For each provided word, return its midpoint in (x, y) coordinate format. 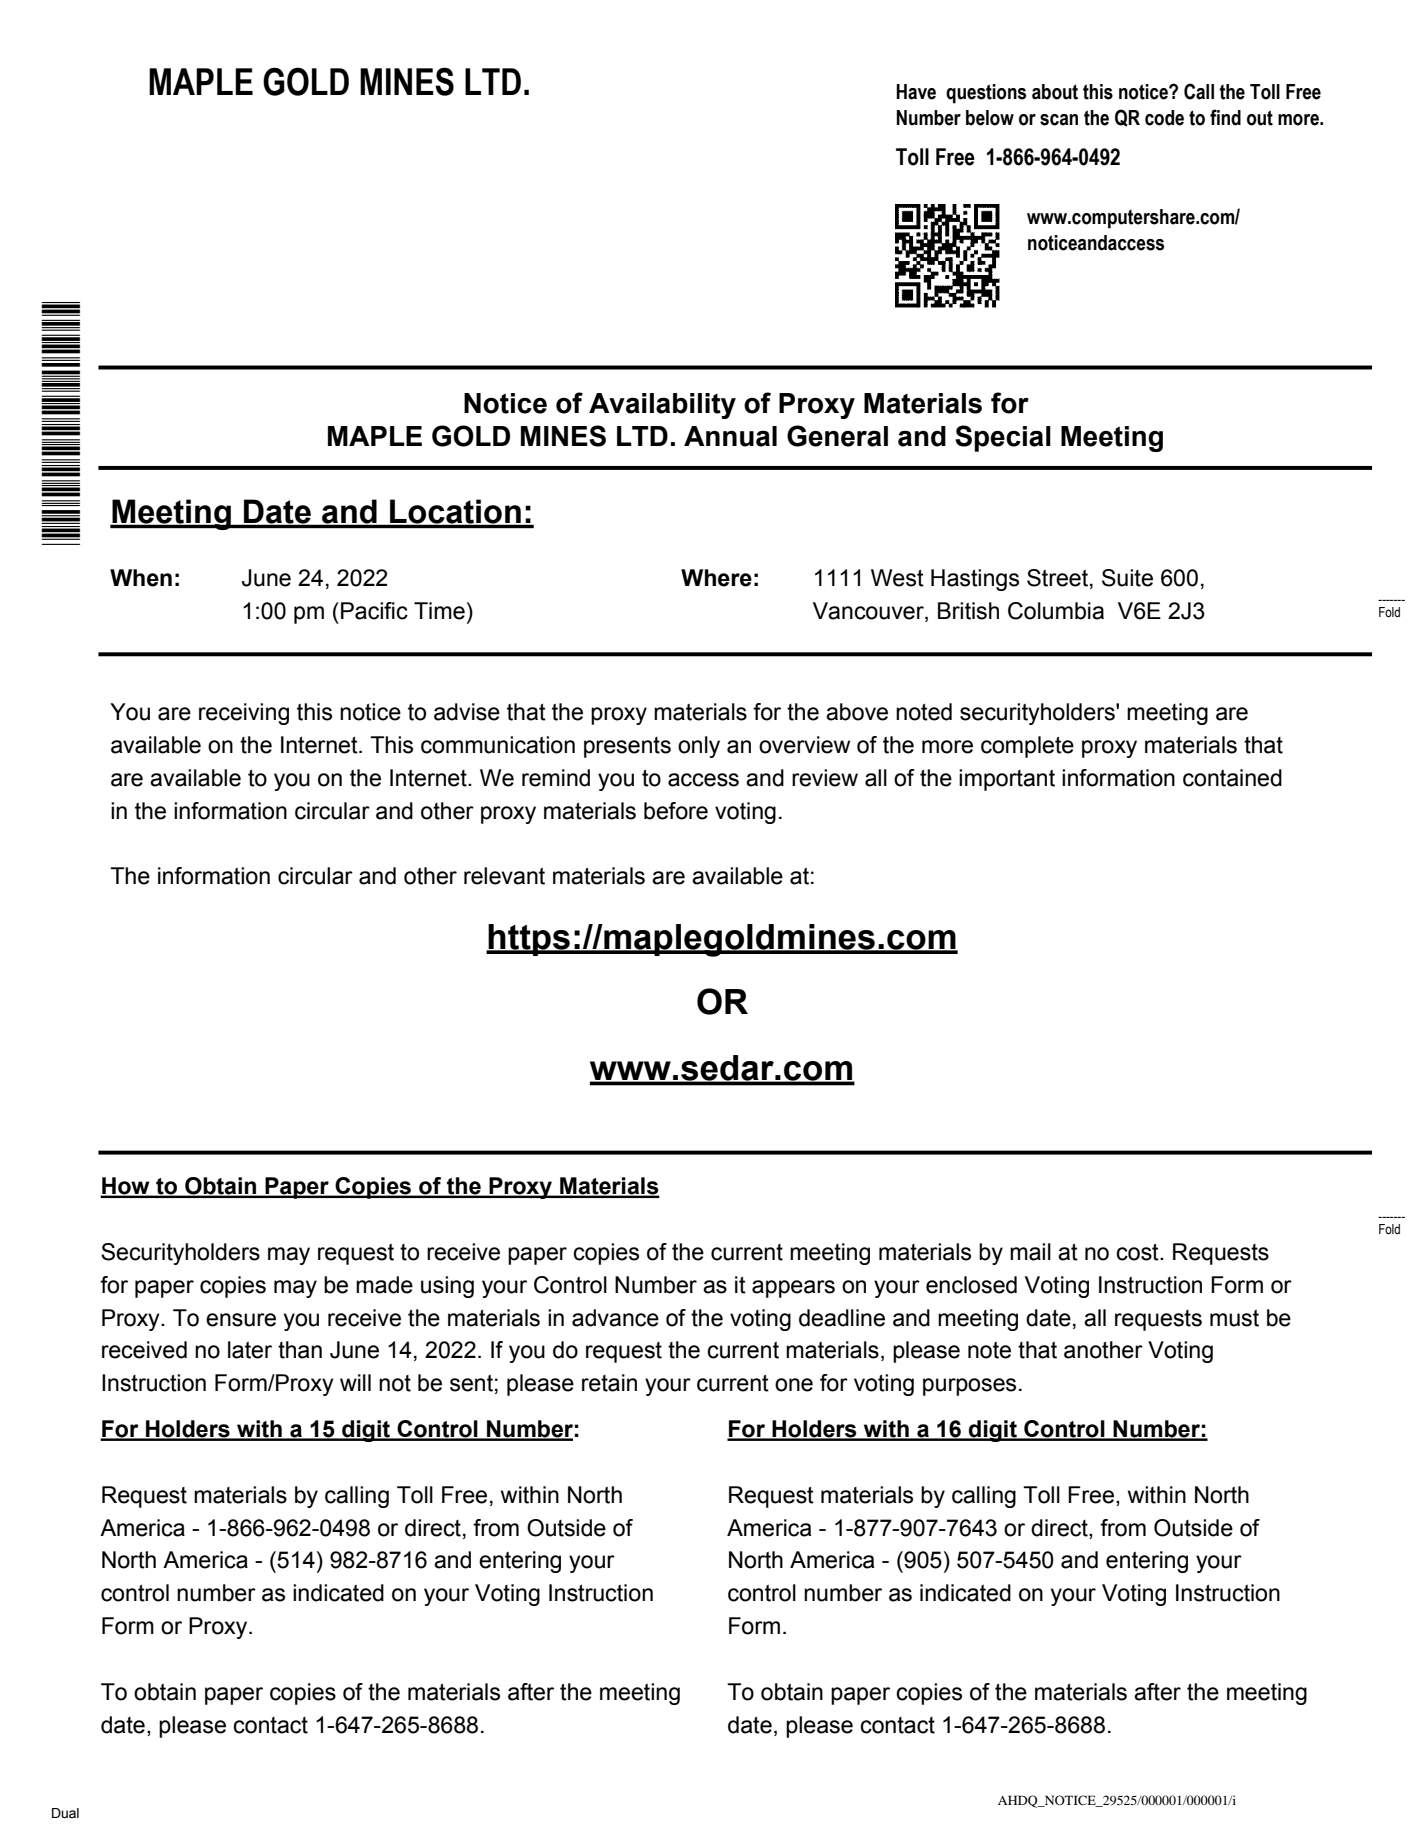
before (676, 811)
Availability (662, 406)
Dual (65, 1813)
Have (916, 92)
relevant (504, 876)
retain (609, 1383)
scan (1059, 120)
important (1007, 780)
